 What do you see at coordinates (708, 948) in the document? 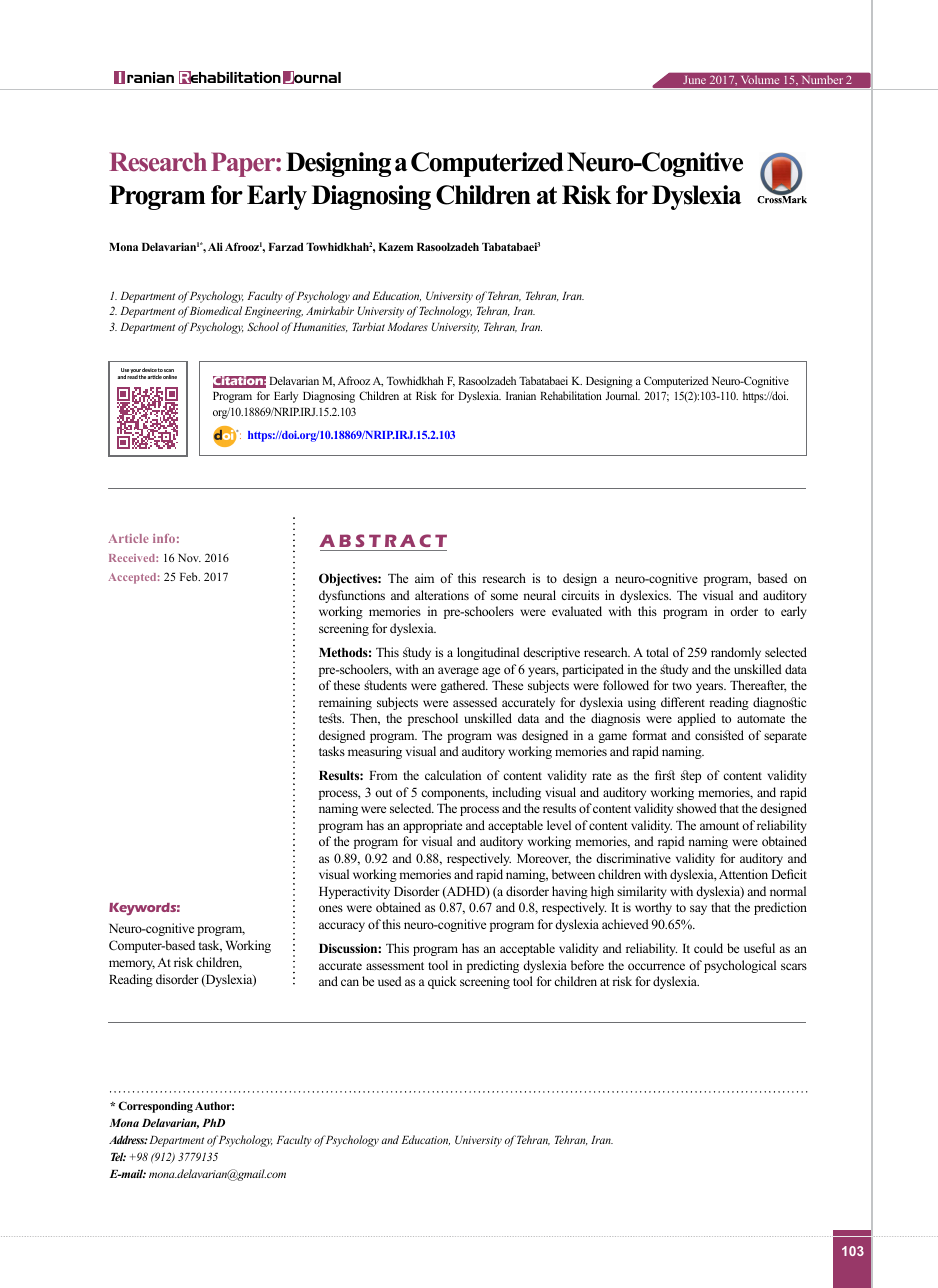
I see `could` at bounding box center [708, 948].
